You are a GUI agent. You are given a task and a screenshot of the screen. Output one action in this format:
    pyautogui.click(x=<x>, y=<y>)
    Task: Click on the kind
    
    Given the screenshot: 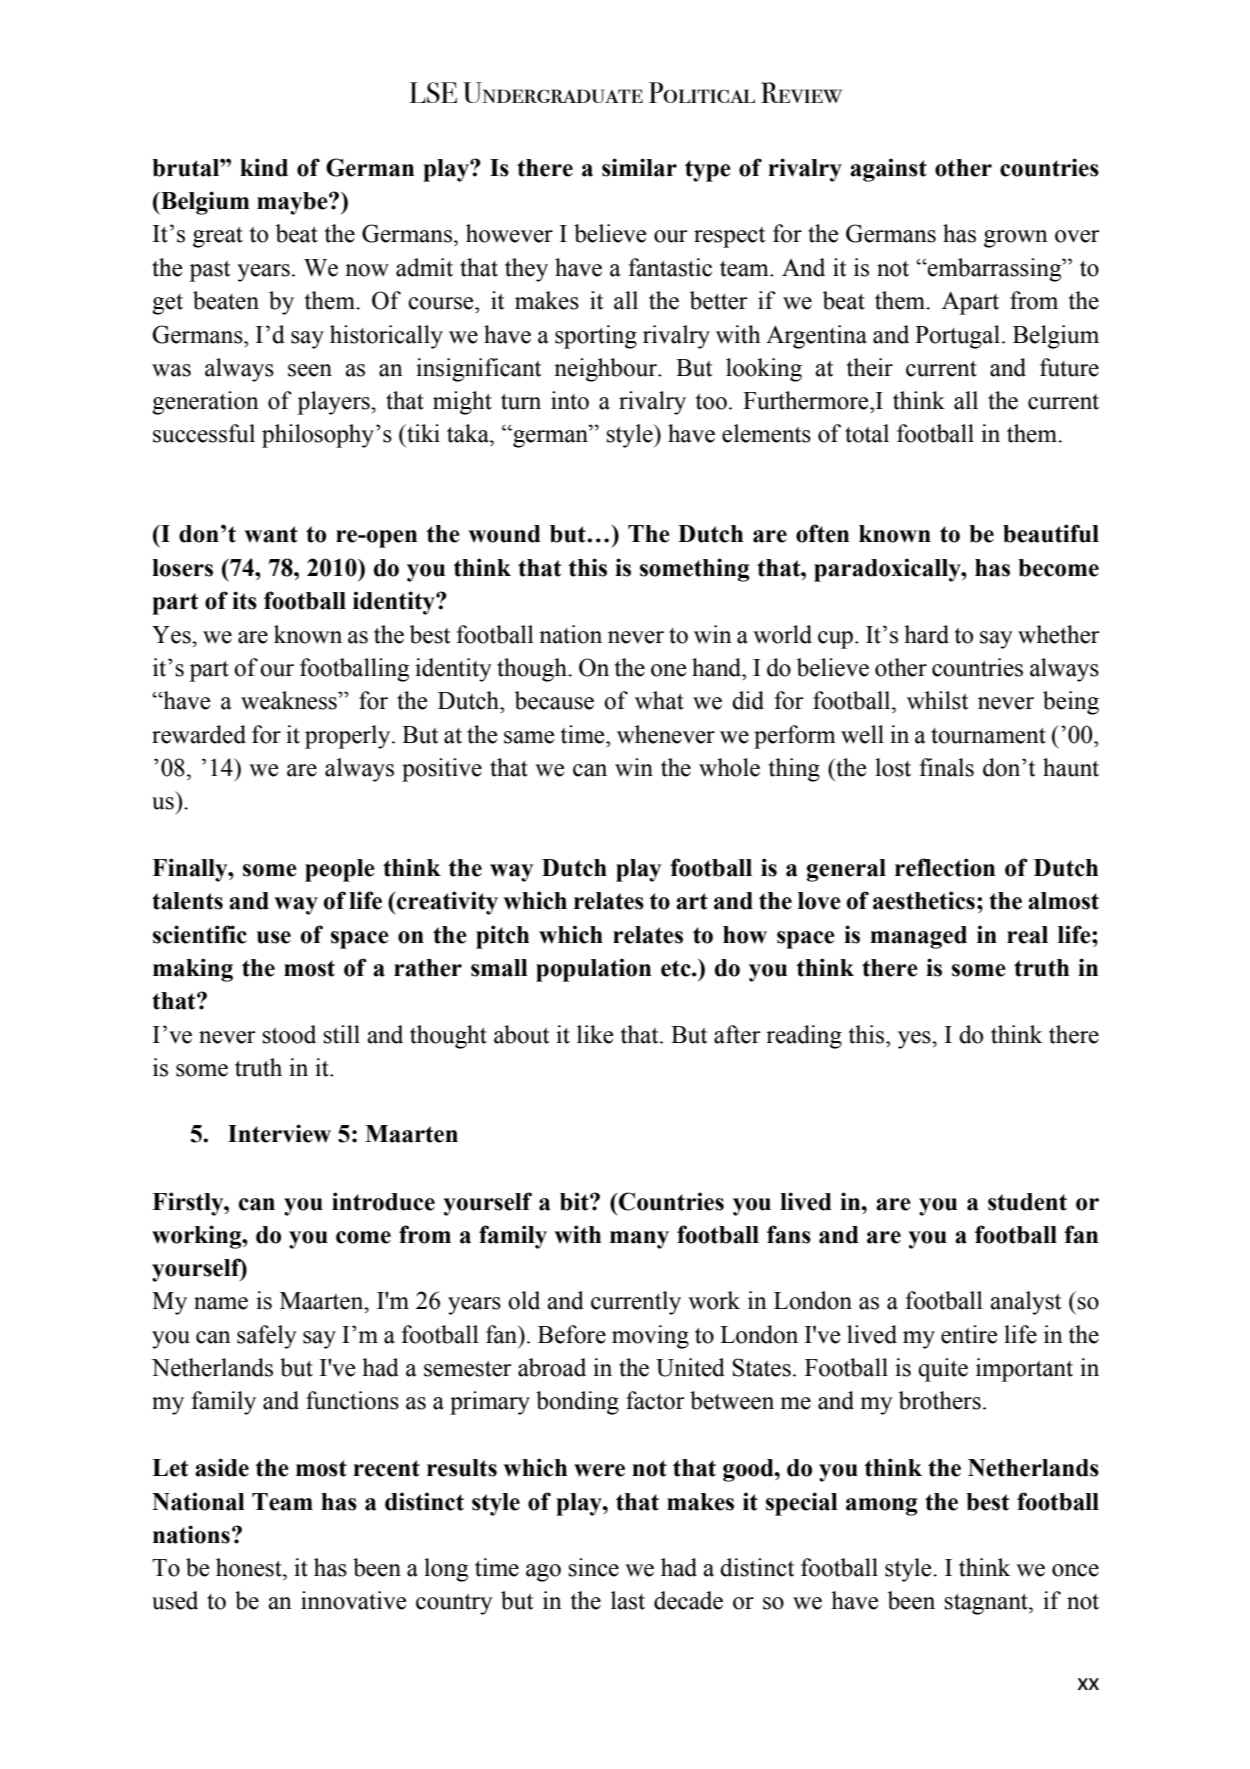 What is the action you would take?
    pyautogui.click(x=264, y=167)
